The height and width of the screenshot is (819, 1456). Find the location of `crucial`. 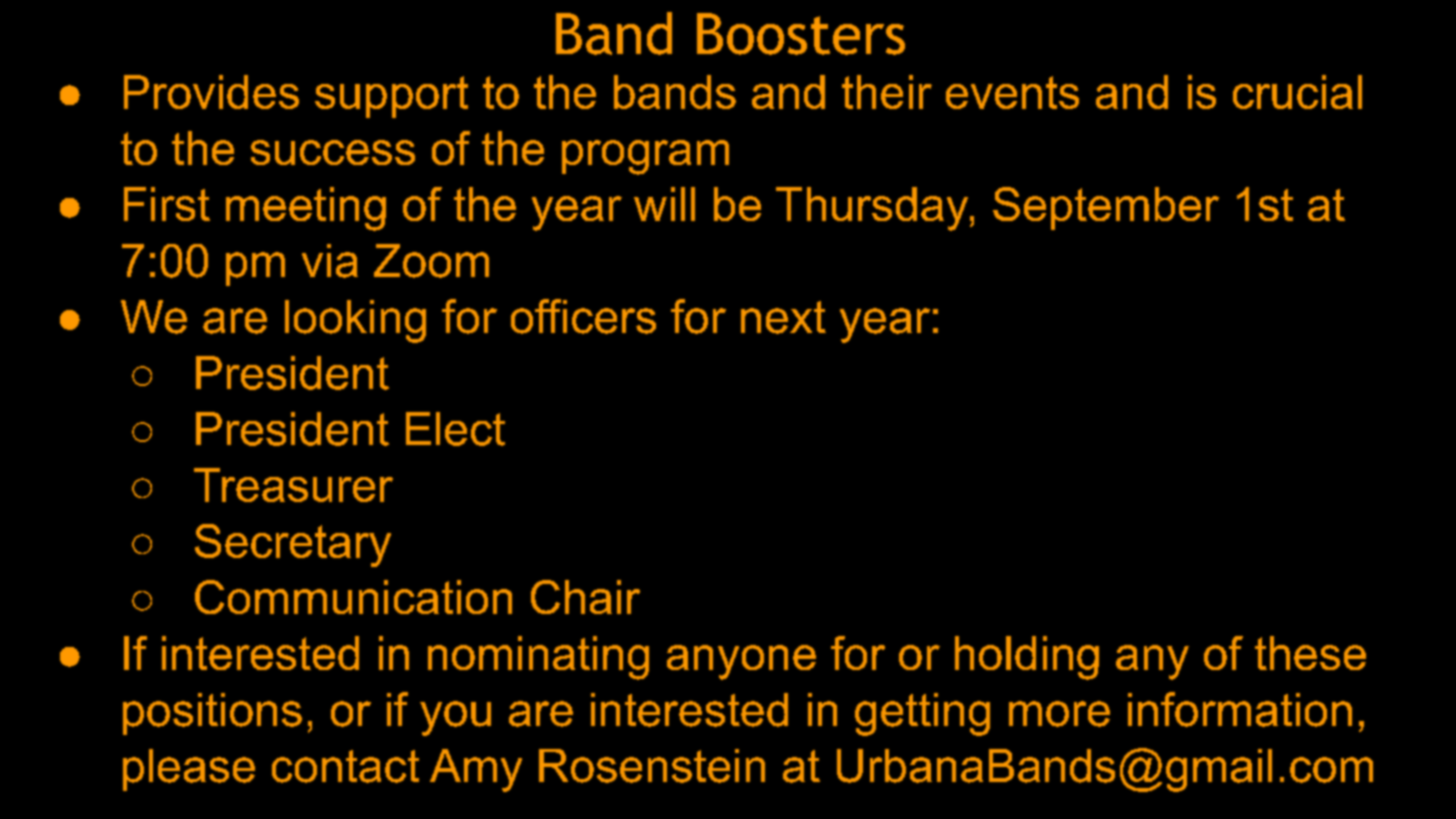

crucial is located at coordinates (1297, 92).
